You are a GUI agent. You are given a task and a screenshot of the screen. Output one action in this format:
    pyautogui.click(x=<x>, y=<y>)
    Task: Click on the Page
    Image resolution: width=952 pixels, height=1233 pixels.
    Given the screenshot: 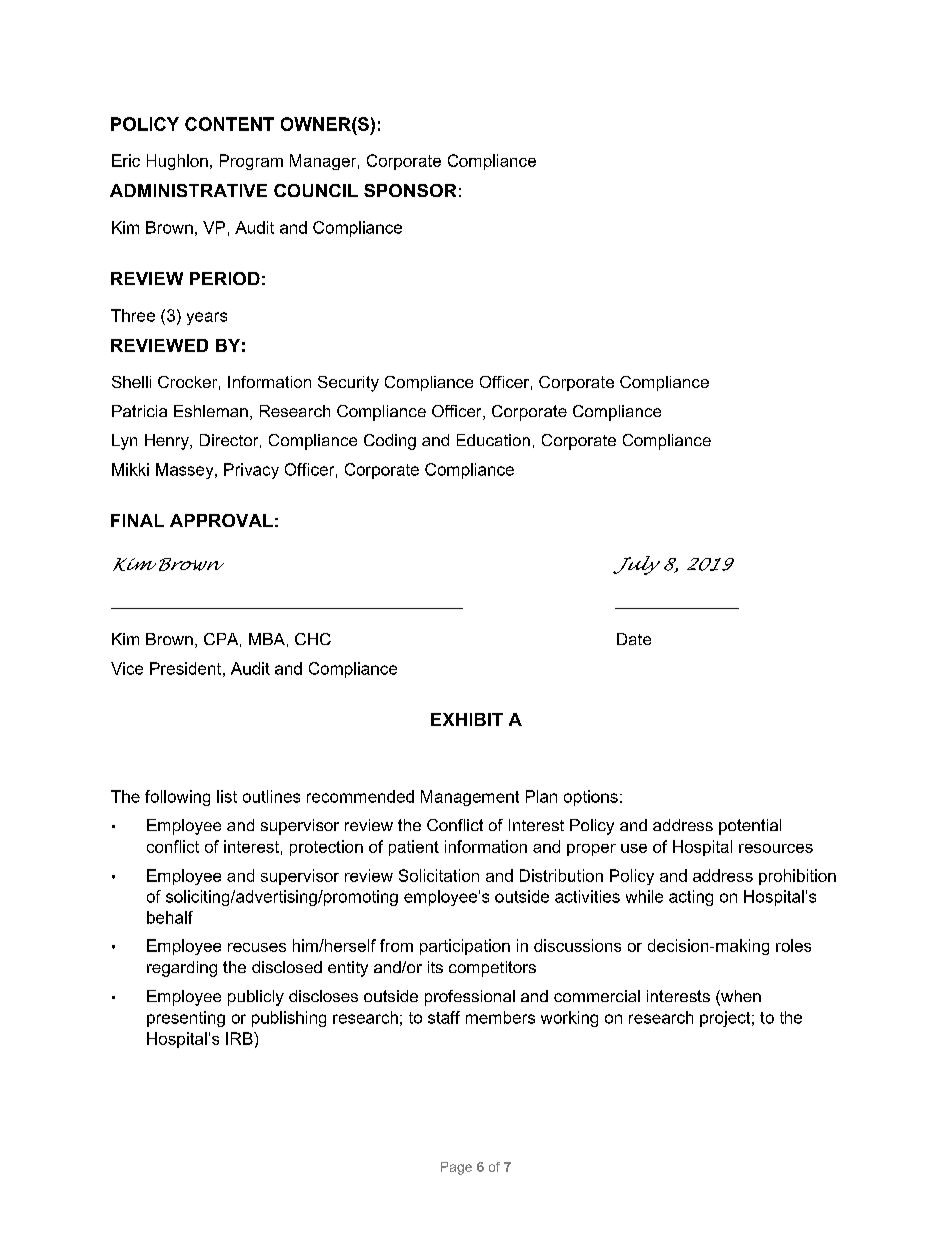 What is the action you would take?
    pyautogui.click(x=456, y=1168)
